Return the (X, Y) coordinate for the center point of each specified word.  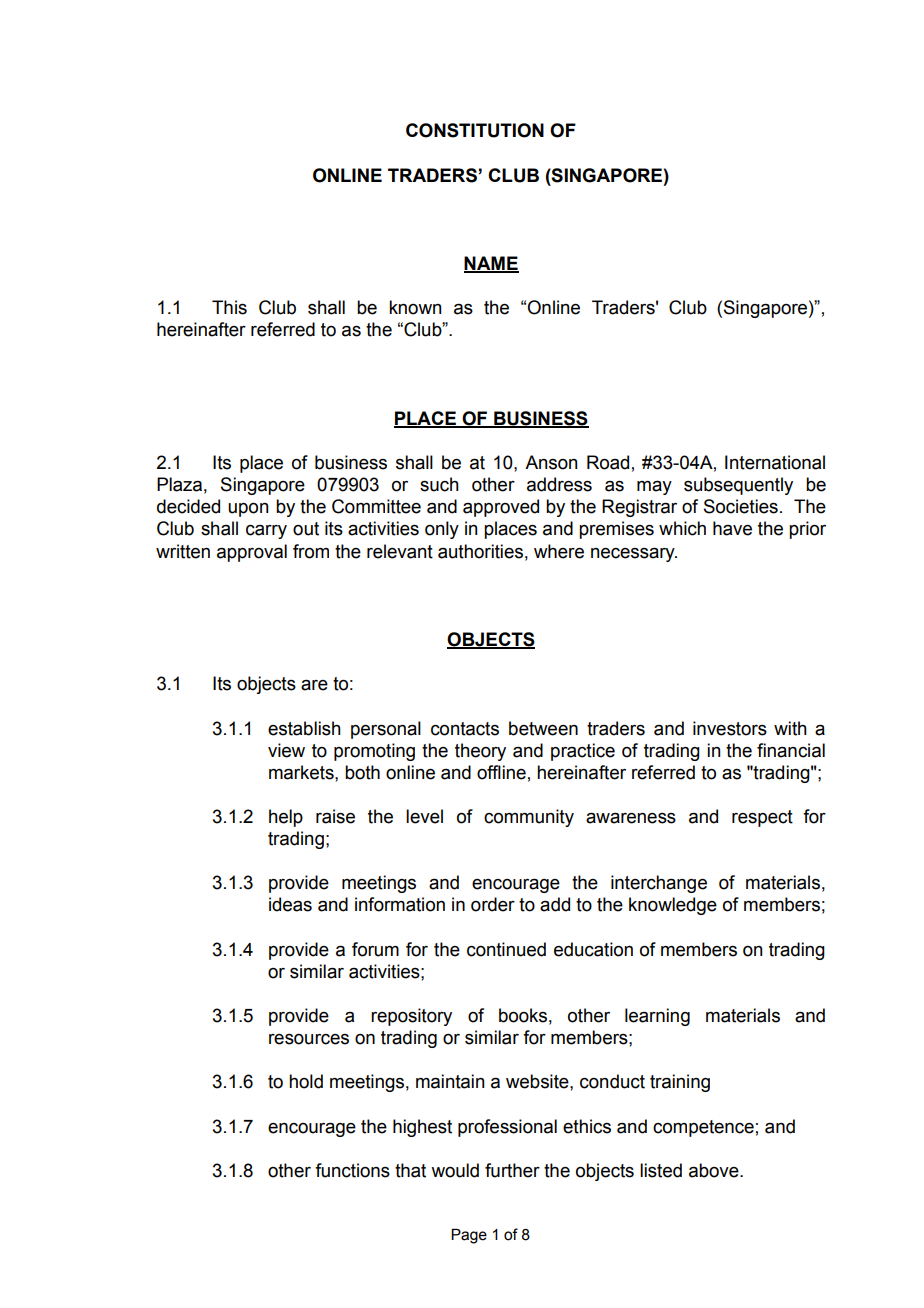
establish (304, 728)
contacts (465, 729)
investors (730, 728)
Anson (551, 462)
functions (352, 1170)
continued (506, 949)
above (715, 1170)
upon (248, 510)
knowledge (673, 906)
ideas (290, 904)
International (775, 462)
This (229, 307)
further (512, 1170)
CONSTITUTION (475, 130)
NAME (491, 264)
